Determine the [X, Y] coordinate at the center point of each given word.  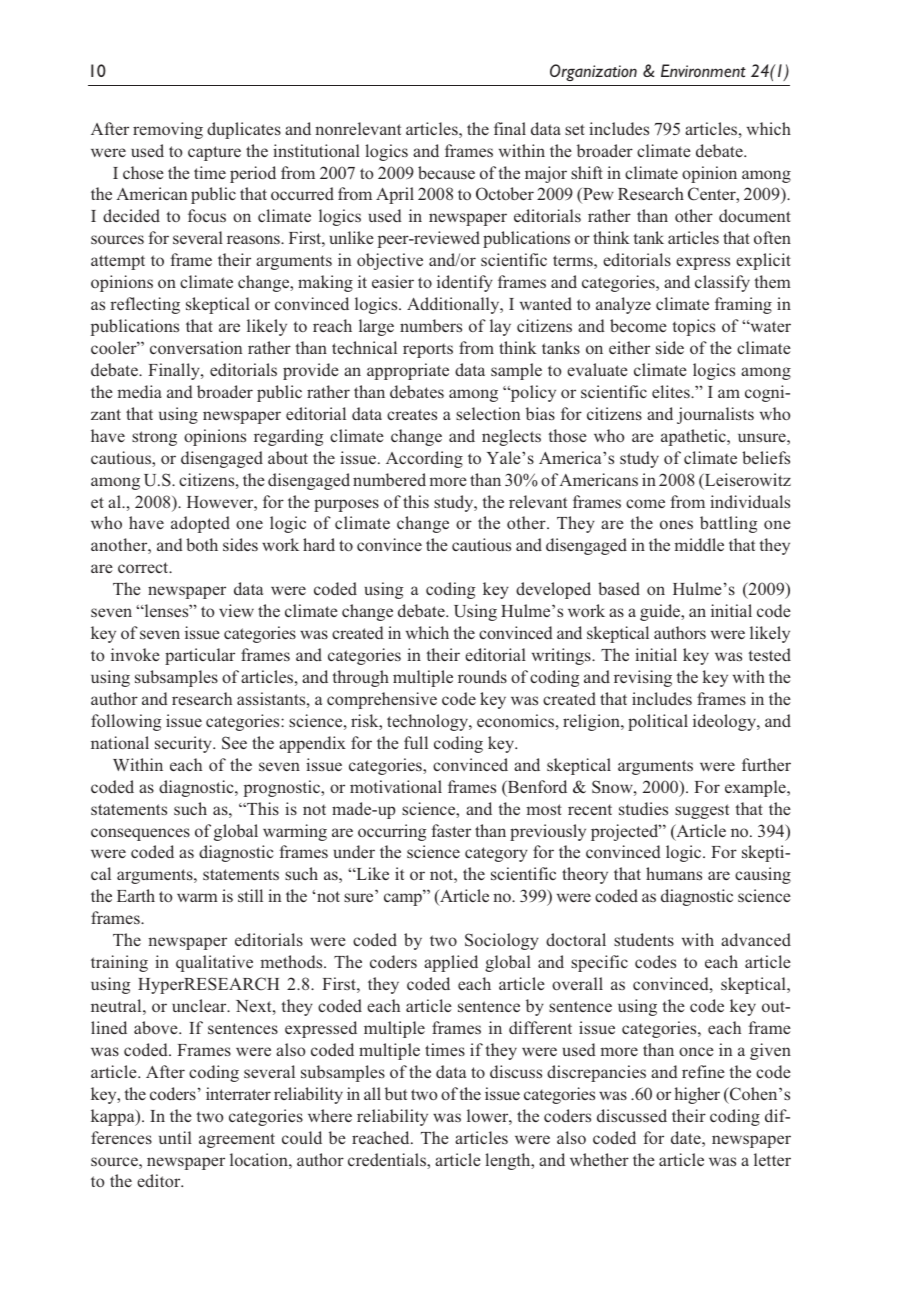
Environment [703, 70]
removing [168, 130]
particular [200, 656]
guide [661, 612]
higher [697, 1095]
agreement [237, 1140]
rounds [482, 676]
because [446, 172]
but [396, 1093]
